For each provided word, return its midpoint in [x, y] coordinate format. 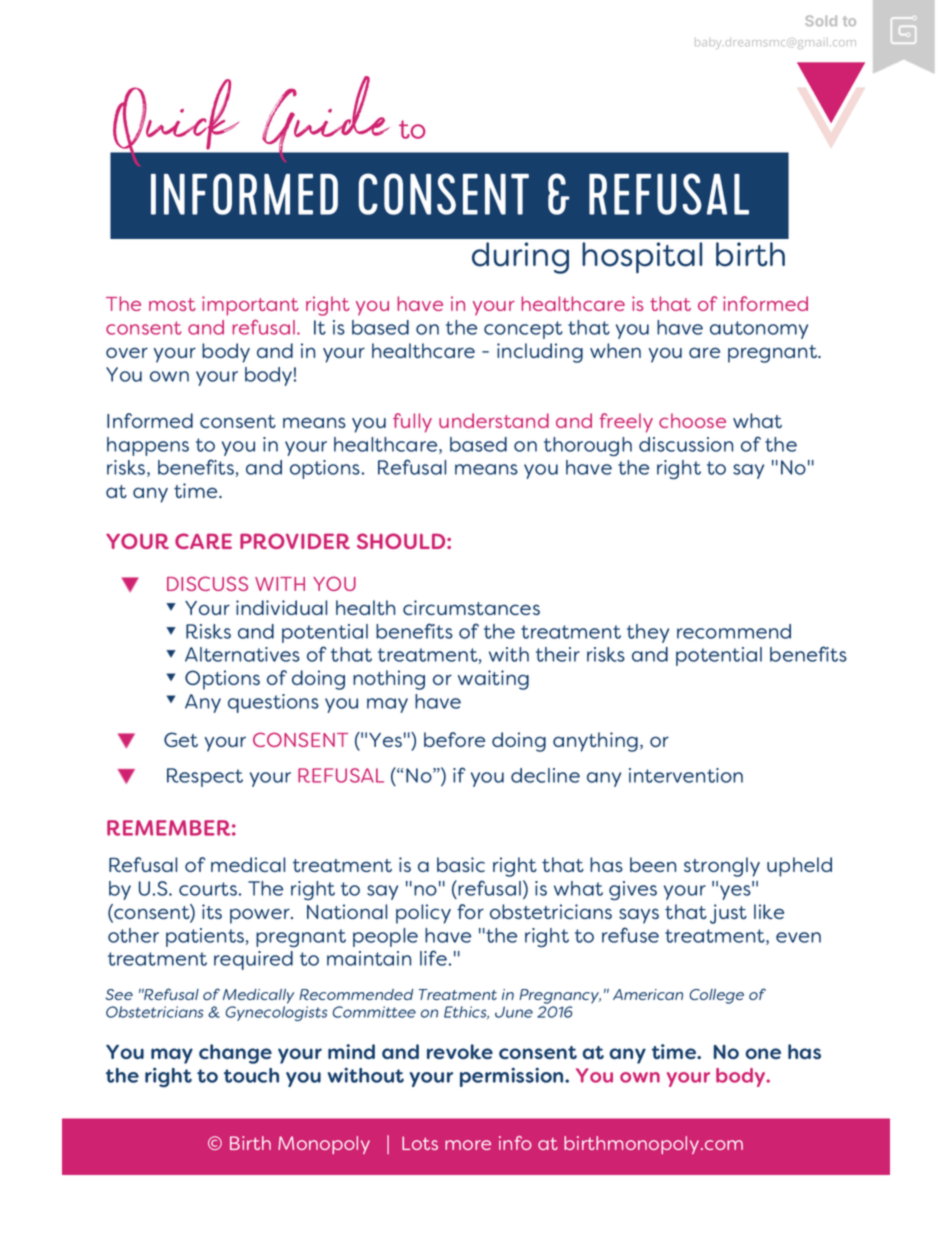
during [520, 258]
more [468, 1145]
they [648, 633]
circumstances [471, 607]
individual [281, 607]
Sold [821, 20]
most [172, 304]
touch [251, 1075]
